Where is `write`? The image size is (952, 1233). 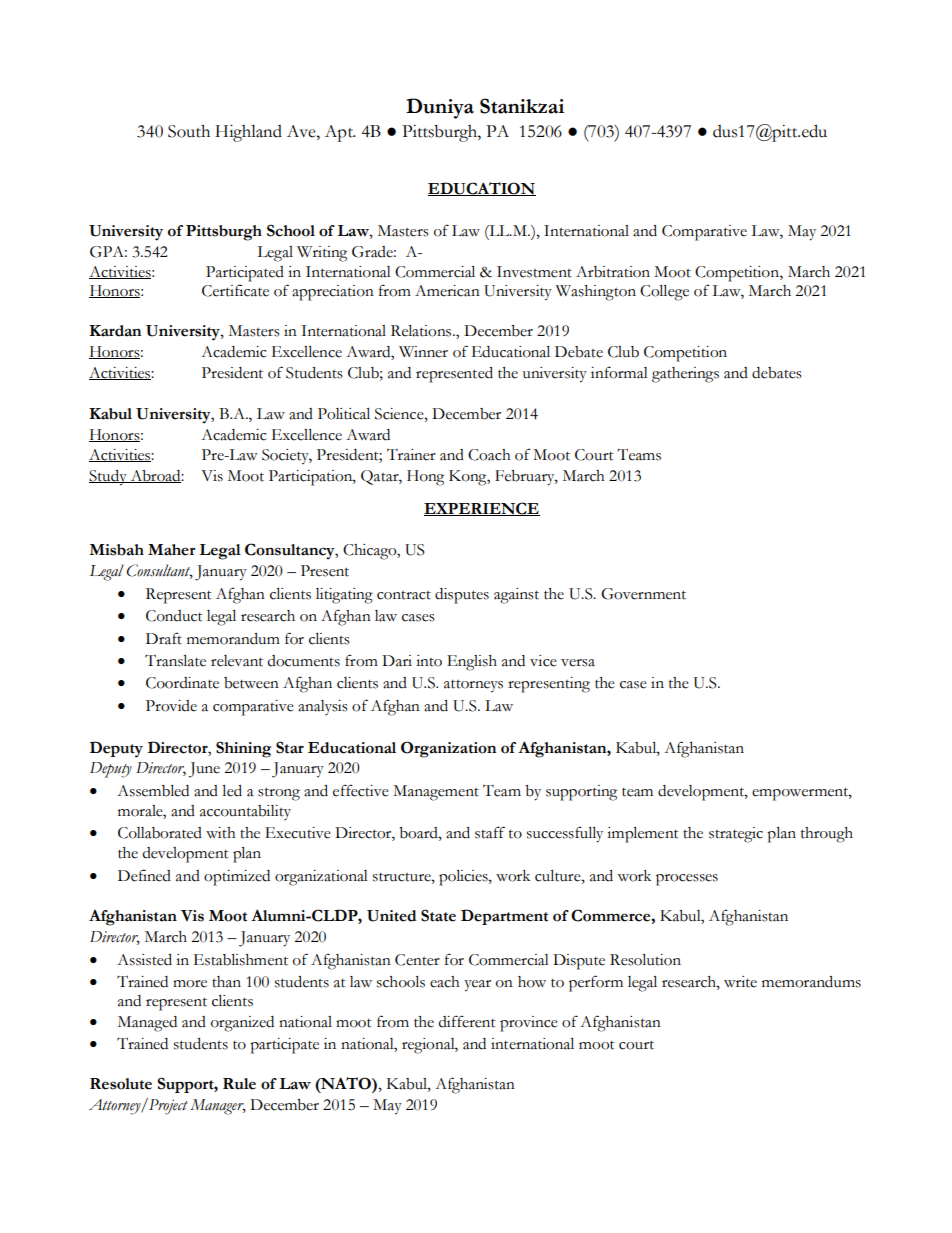
write is located at coordinates (740, 982).
